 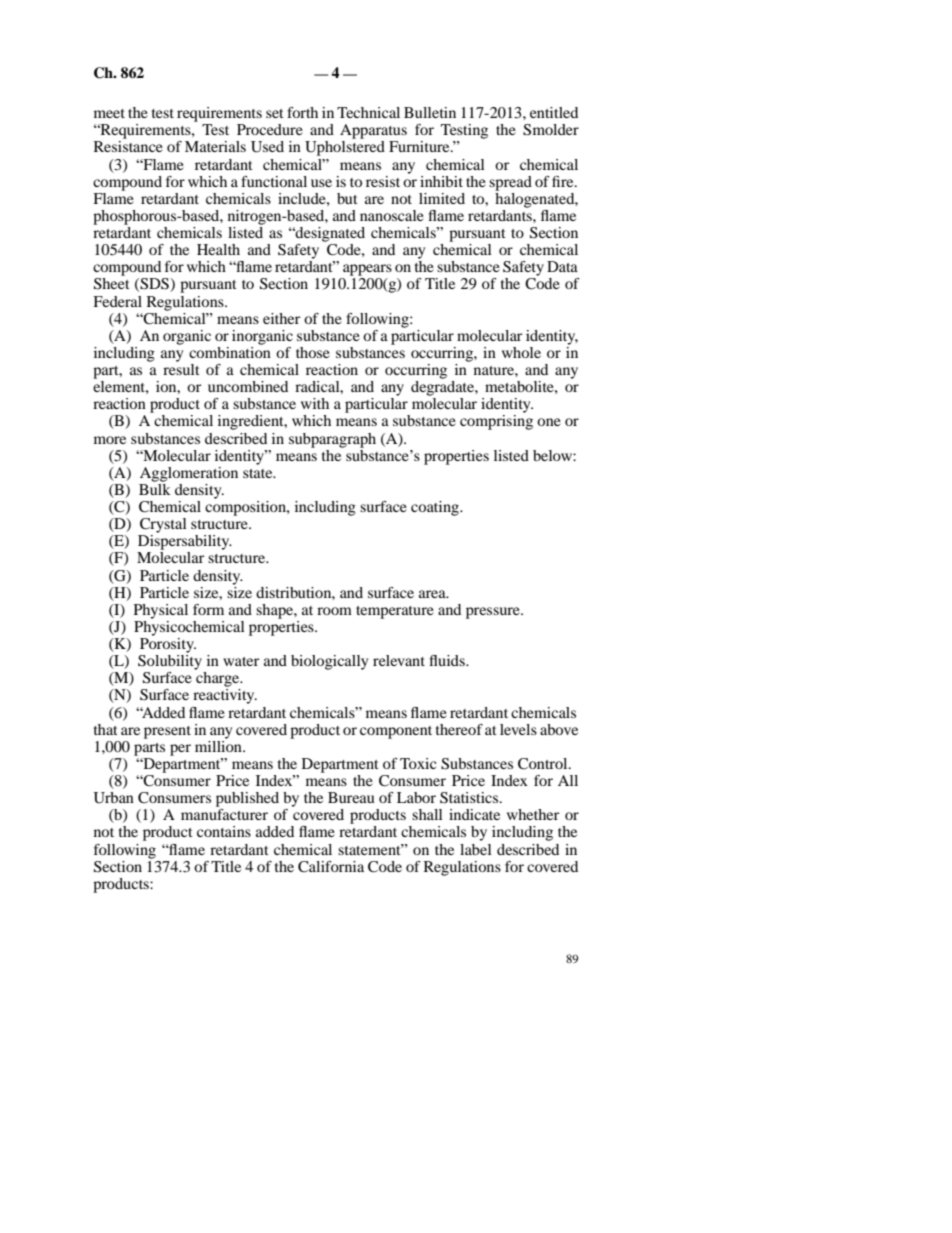 What do you see at coordinates (345, 148) in the screenshot?
I see `Upholstered` at bounding box center [345, 148].
